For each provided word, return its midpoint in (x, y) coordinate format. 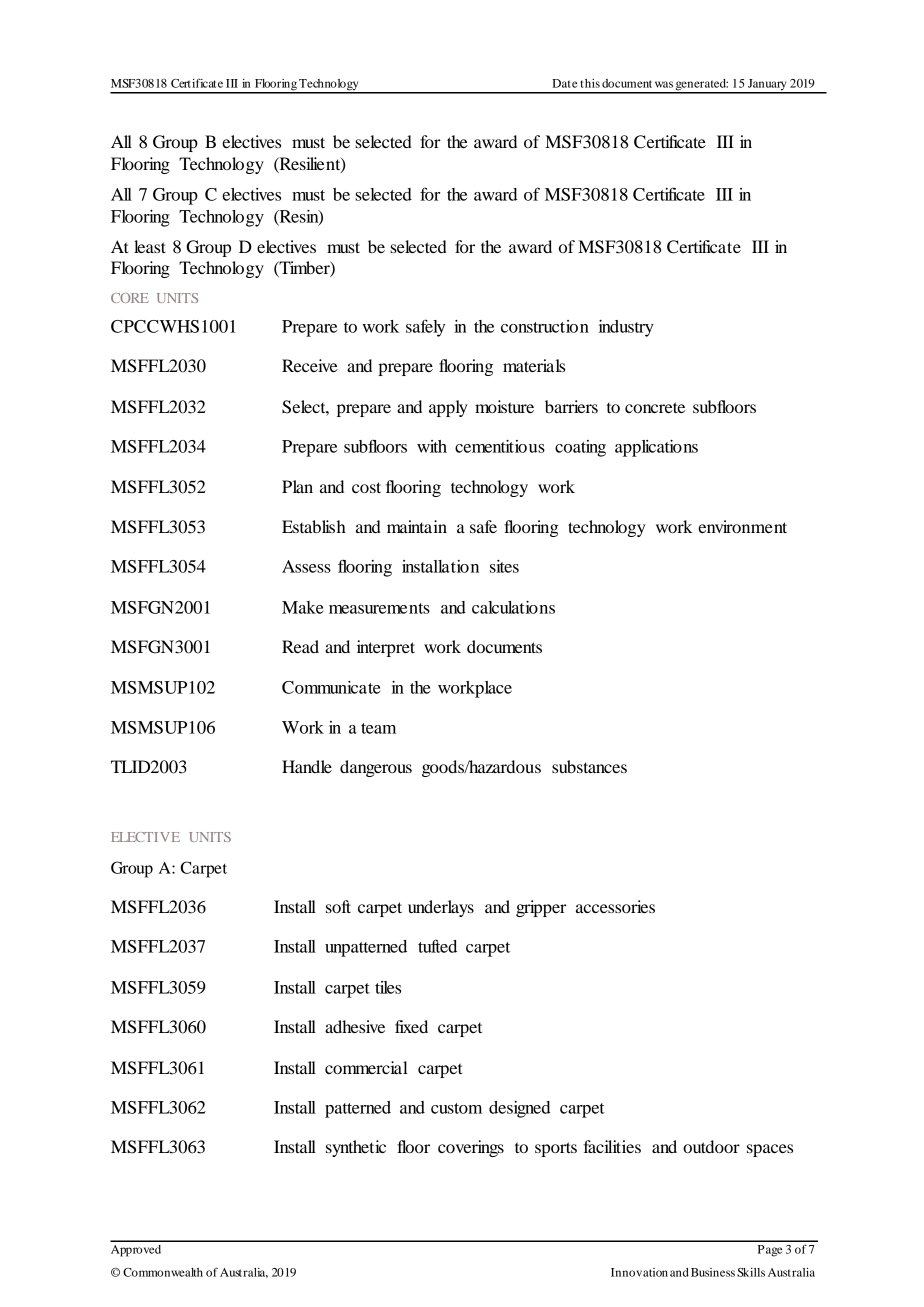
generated (701, 86)
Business (713, 1272)
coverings (471, 1148)
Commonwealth (163, 1272)
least (150, 246)
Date (564, 83)
